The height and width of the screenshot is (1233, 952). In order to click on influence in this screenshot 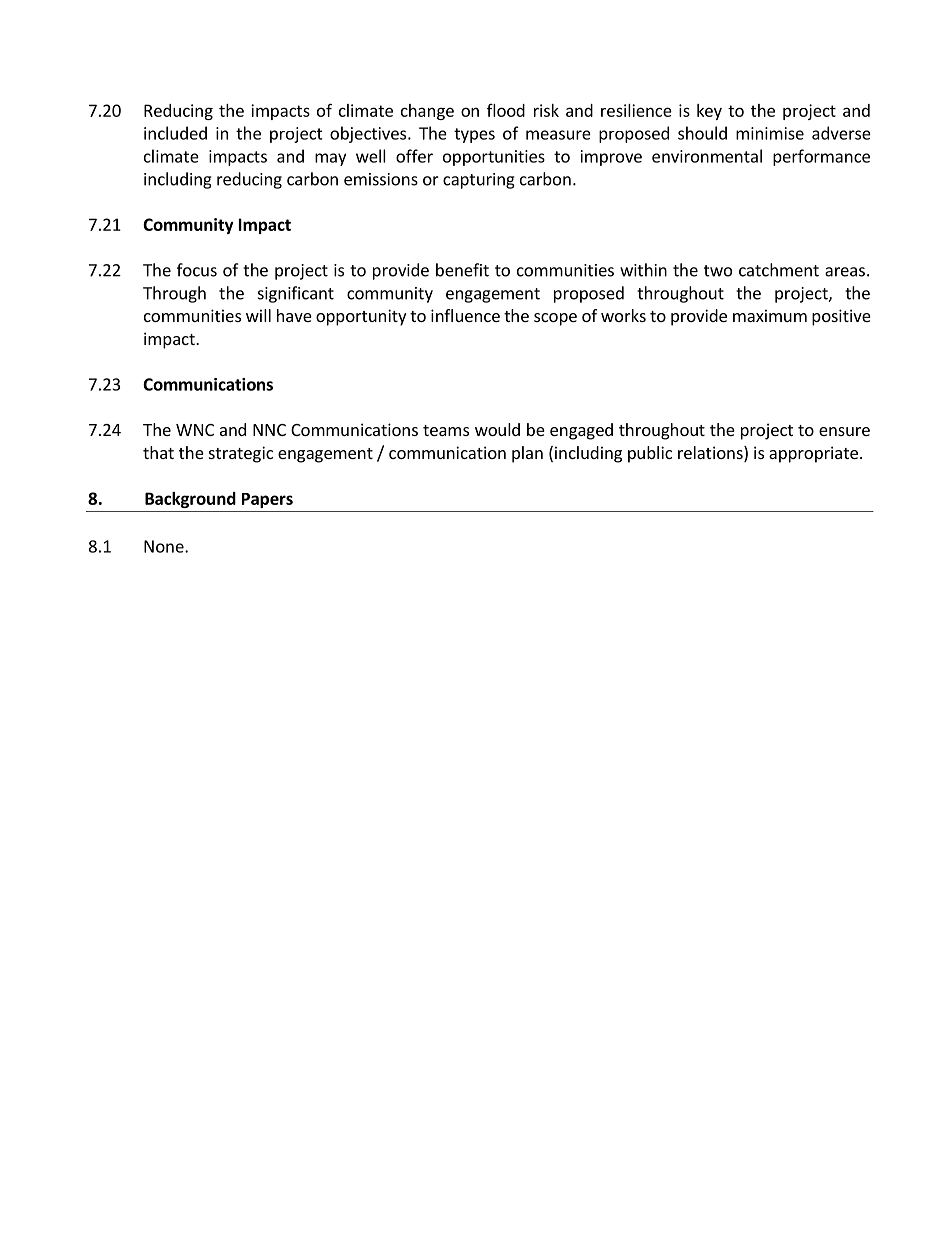, I will do `click(465, 315)`.
